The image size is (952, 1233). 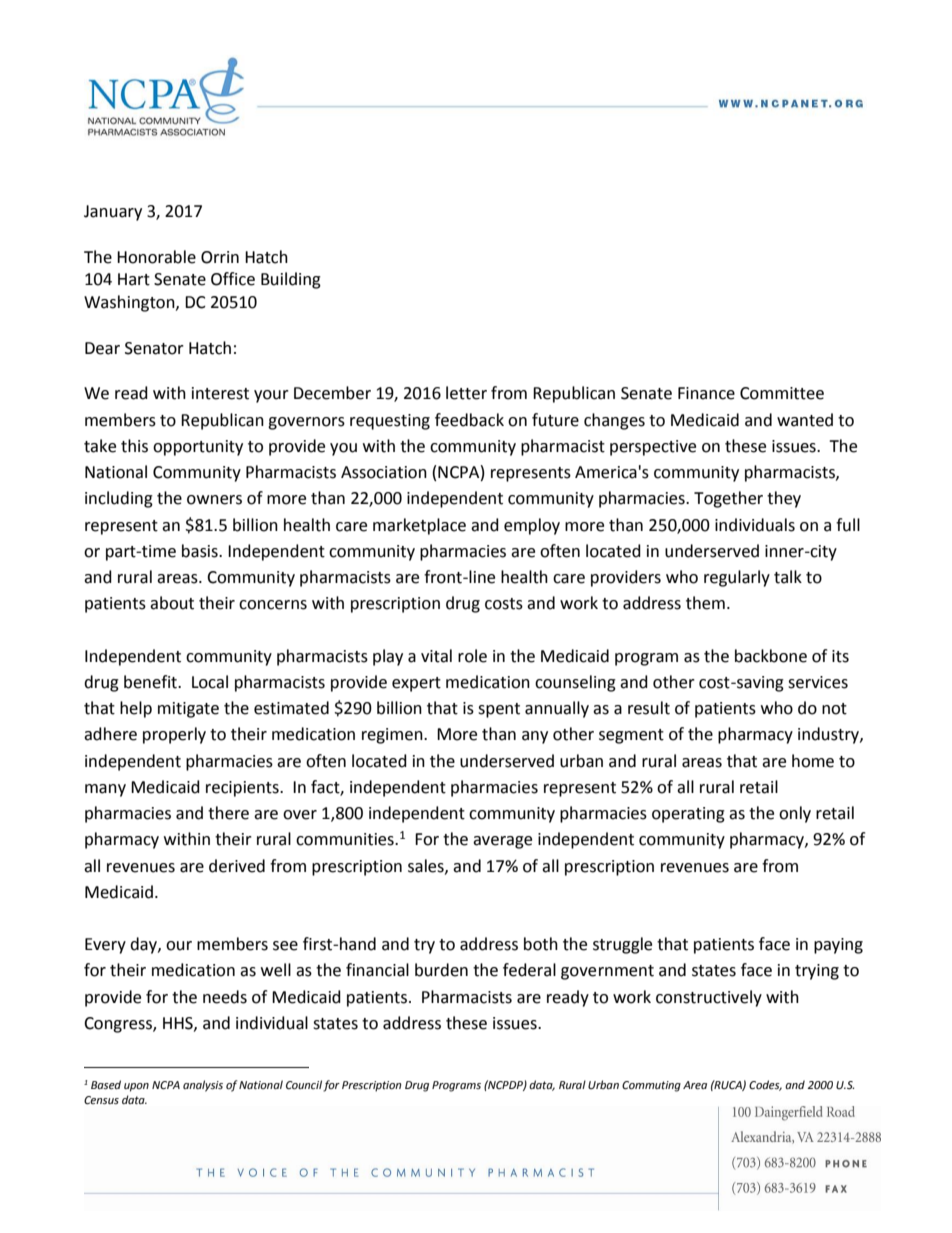 I want to click on paying, so click(x=838, y=946).
